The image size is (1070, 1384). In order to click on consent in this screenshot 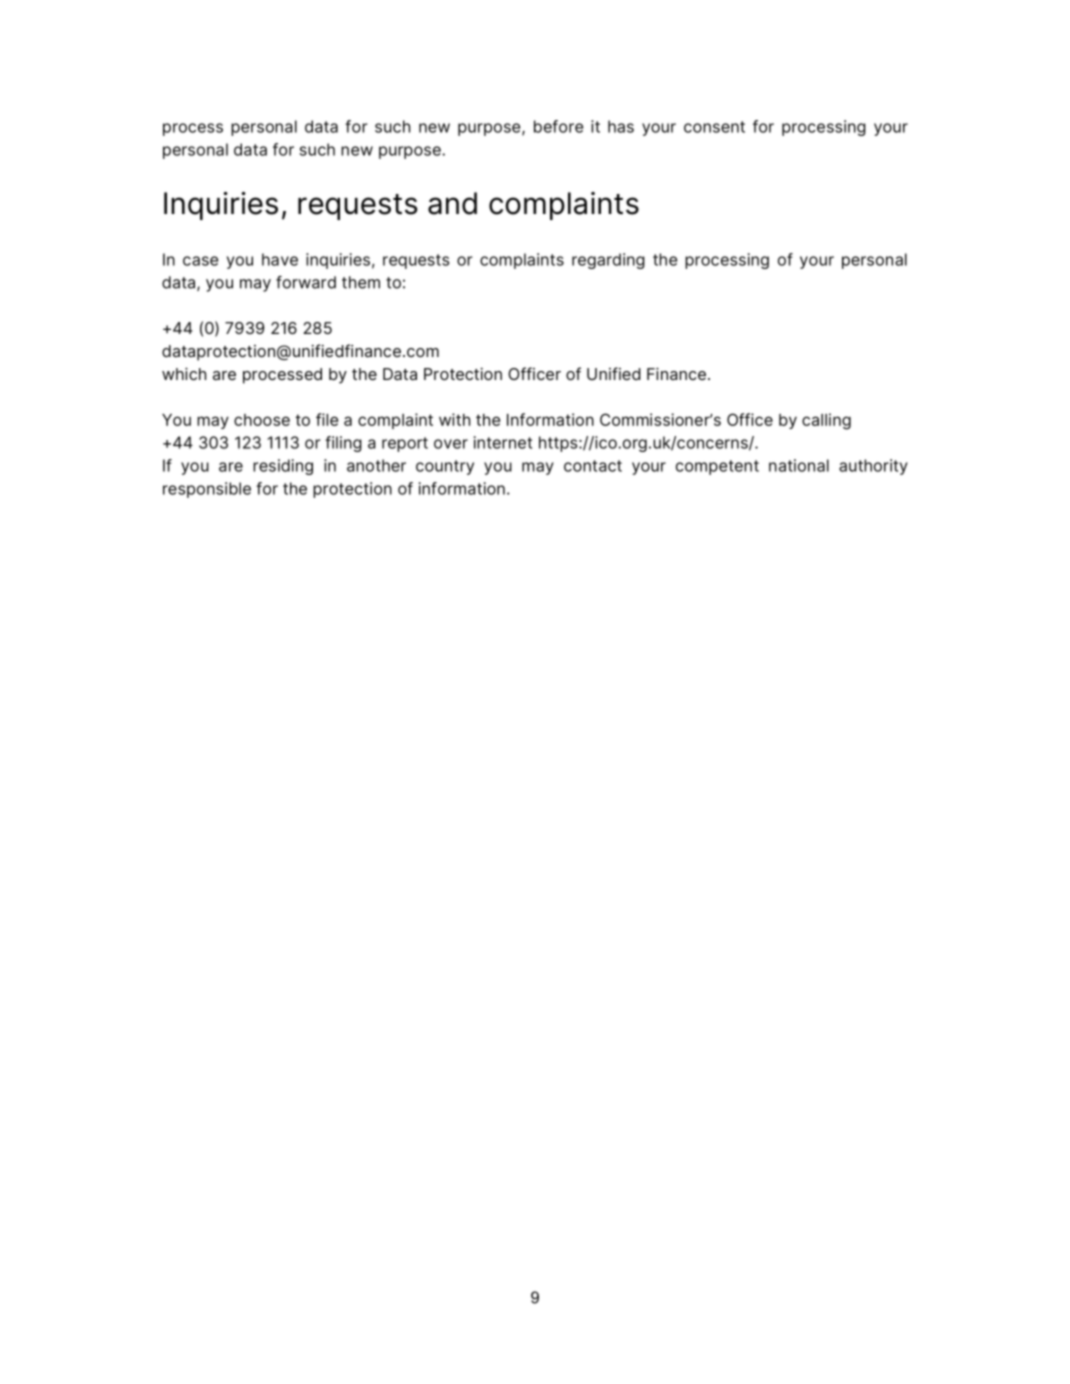, I will do `click(714, 127)`.
